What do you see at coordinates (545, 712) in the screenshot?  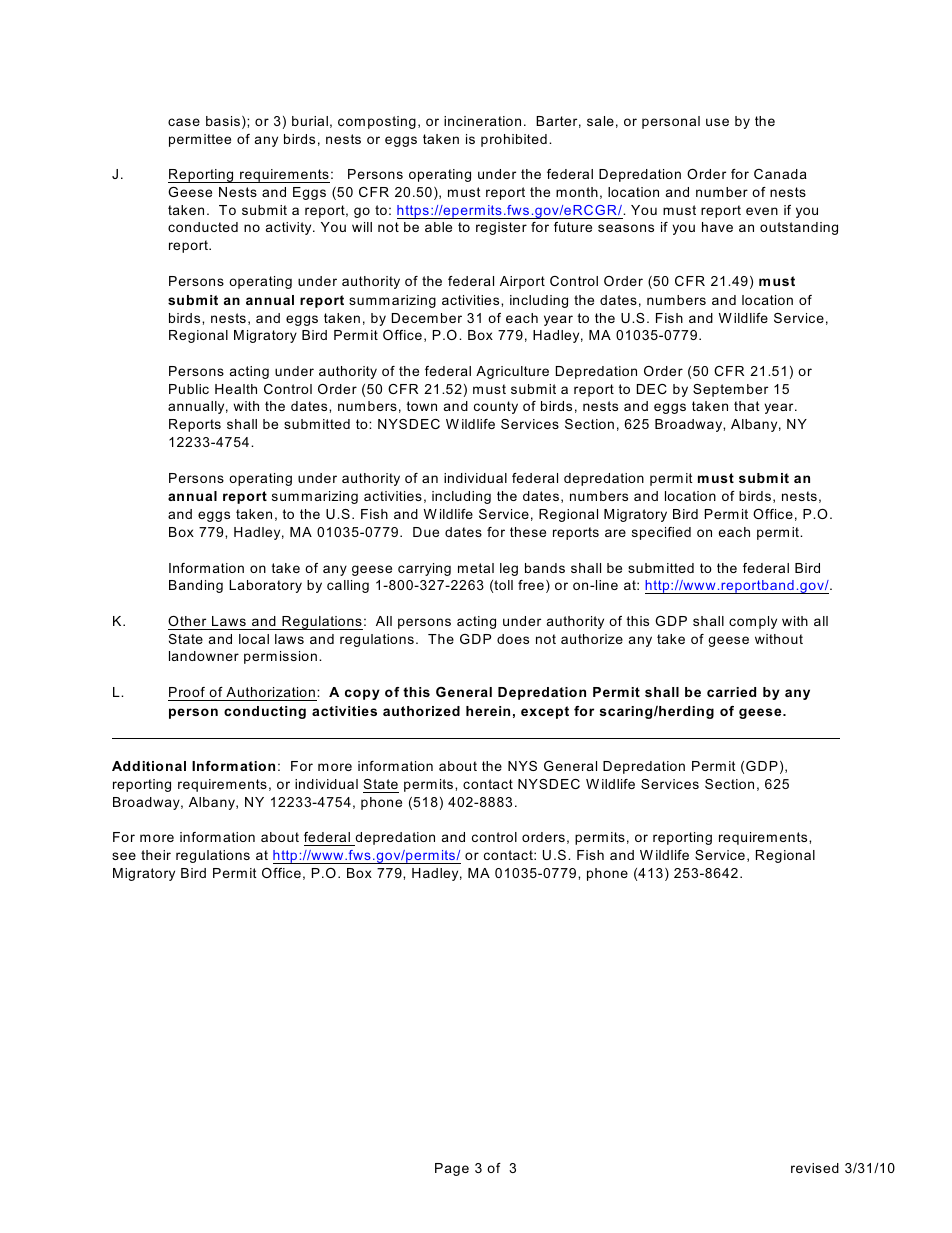 I see `except` at bounding box center [545, 712].
